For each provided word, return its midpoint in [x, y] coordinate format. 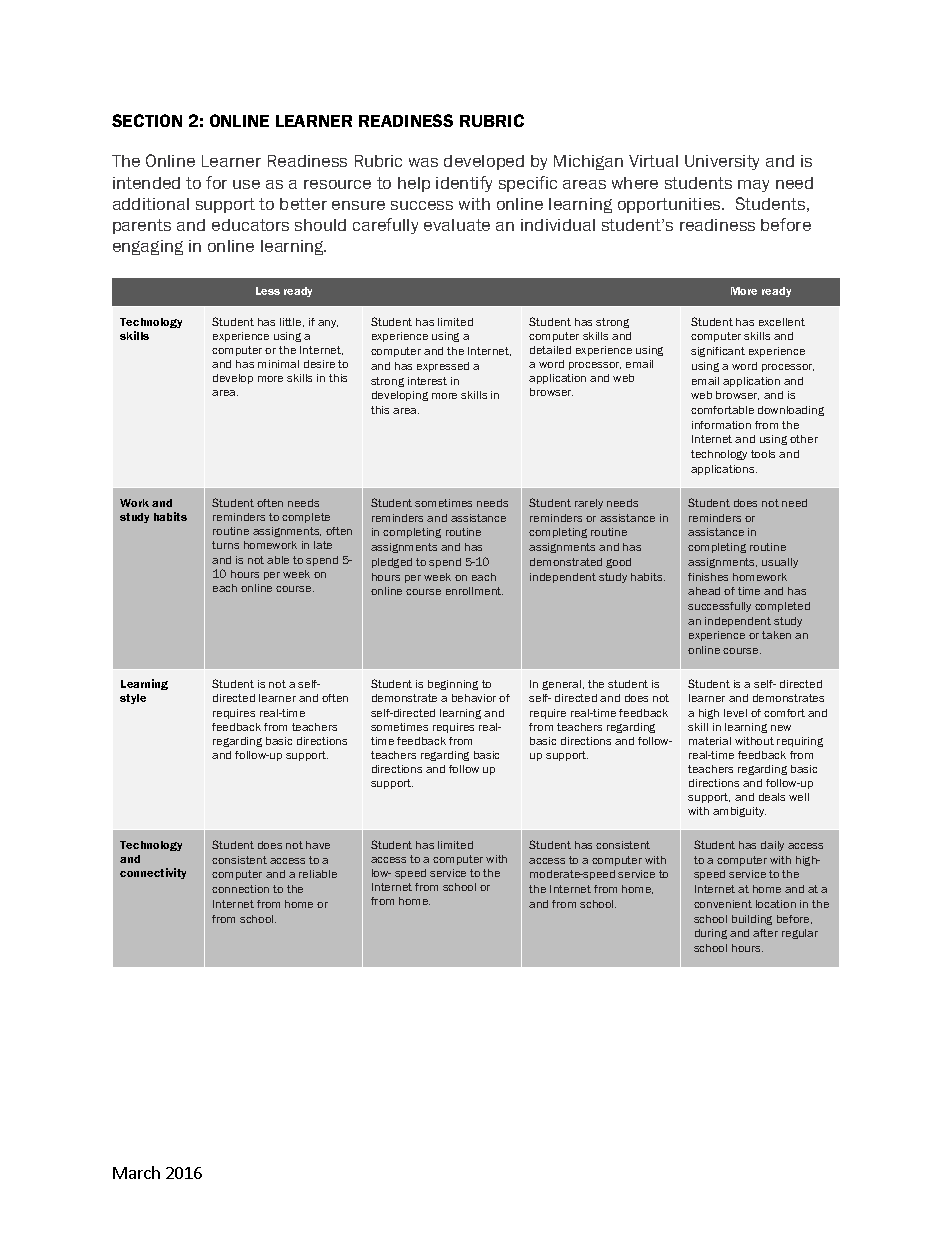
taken [776, 635]
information [721, 425]
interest [427, 381]
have [318, 845]
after [765, 933]
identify [464, 184]
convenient [723, 904]
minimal [278, 364]
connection [240, 889]
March [136, 1172]
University [722, 162]
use [246, 184]
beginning [453, 685]
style [133, 699]
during [711, 934]
